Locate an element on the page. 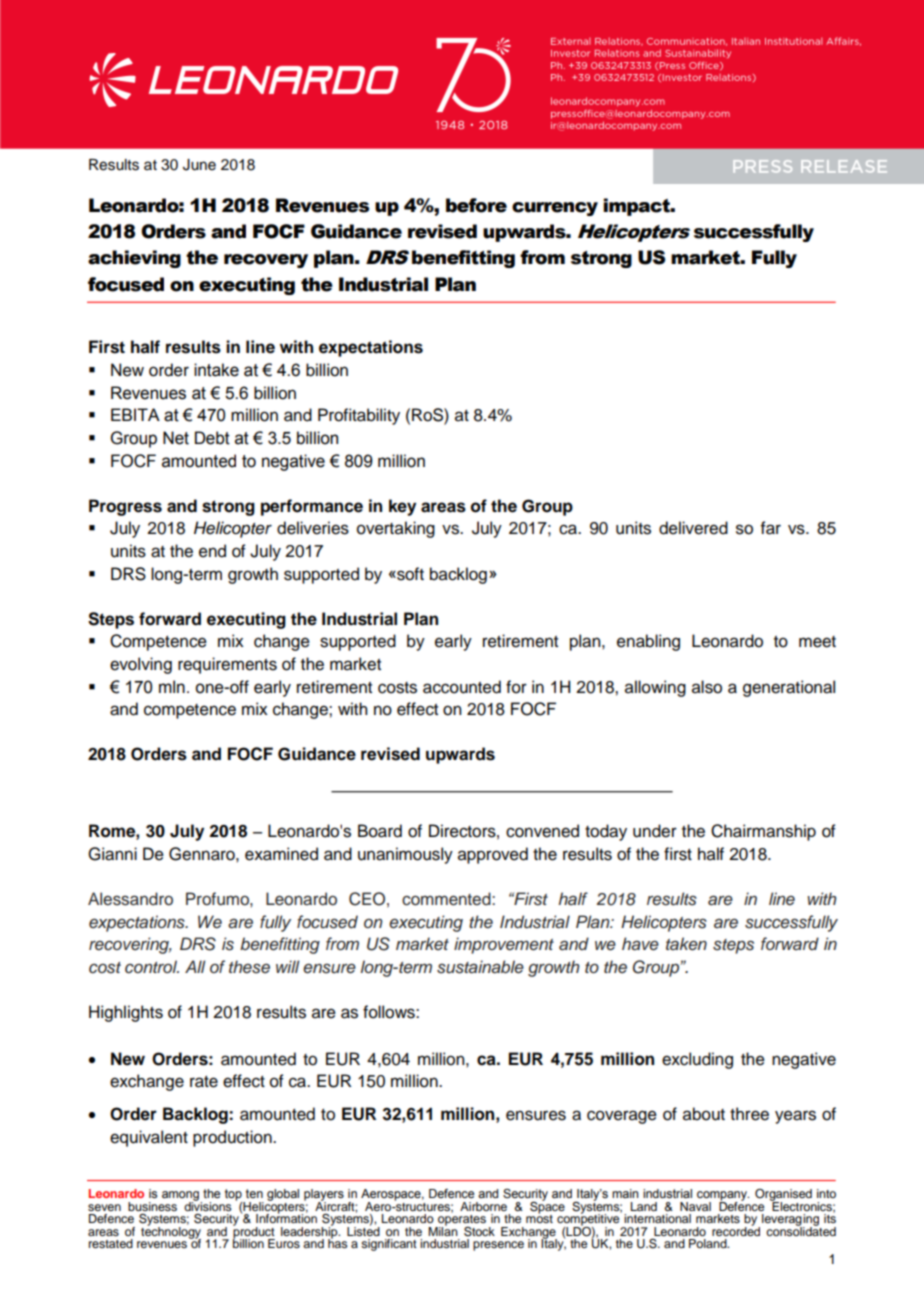 This image has height=1308, width=924. taken is located at coordinates (686, 944).
